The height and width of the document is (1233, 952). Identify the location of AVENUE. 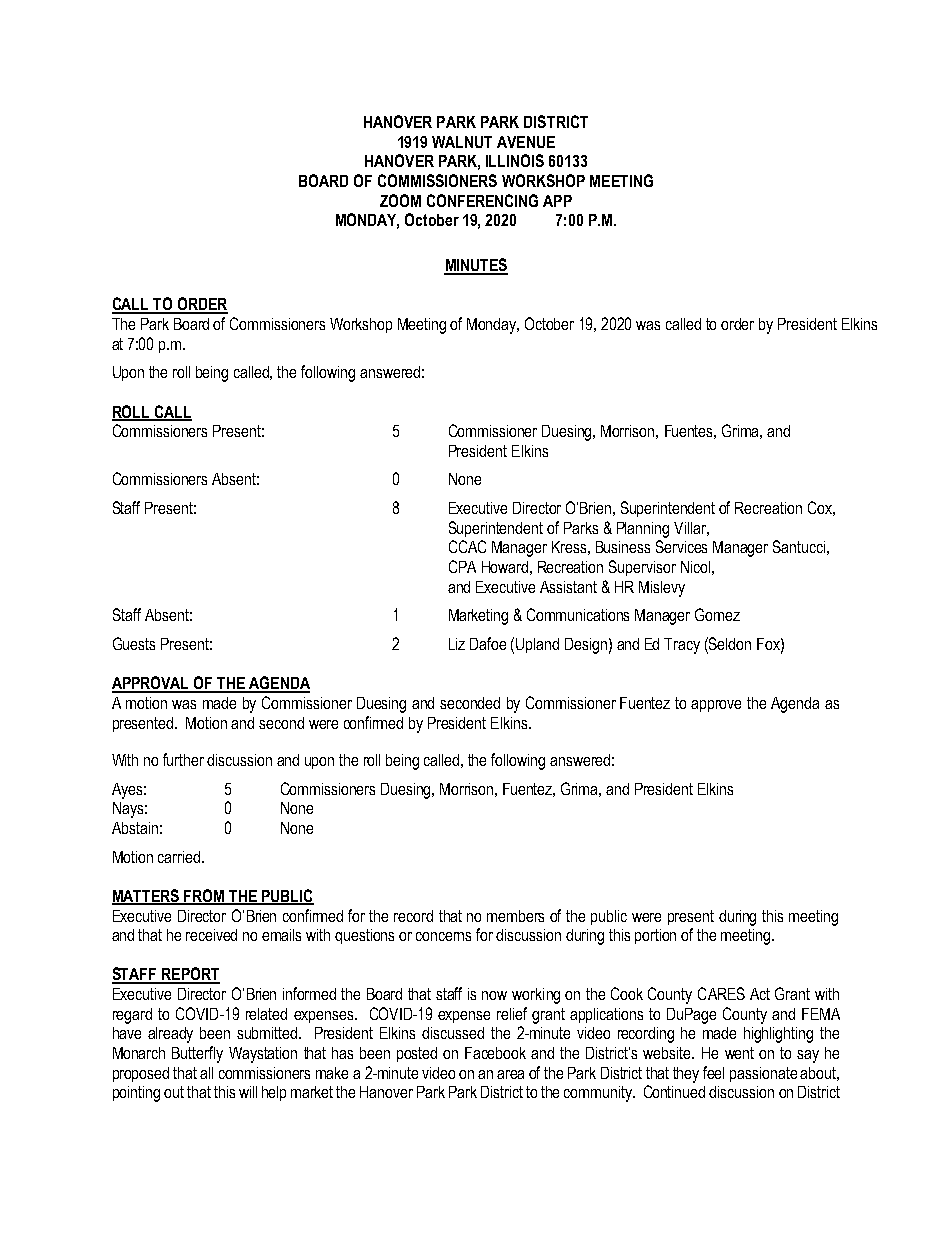
(526, 142).
